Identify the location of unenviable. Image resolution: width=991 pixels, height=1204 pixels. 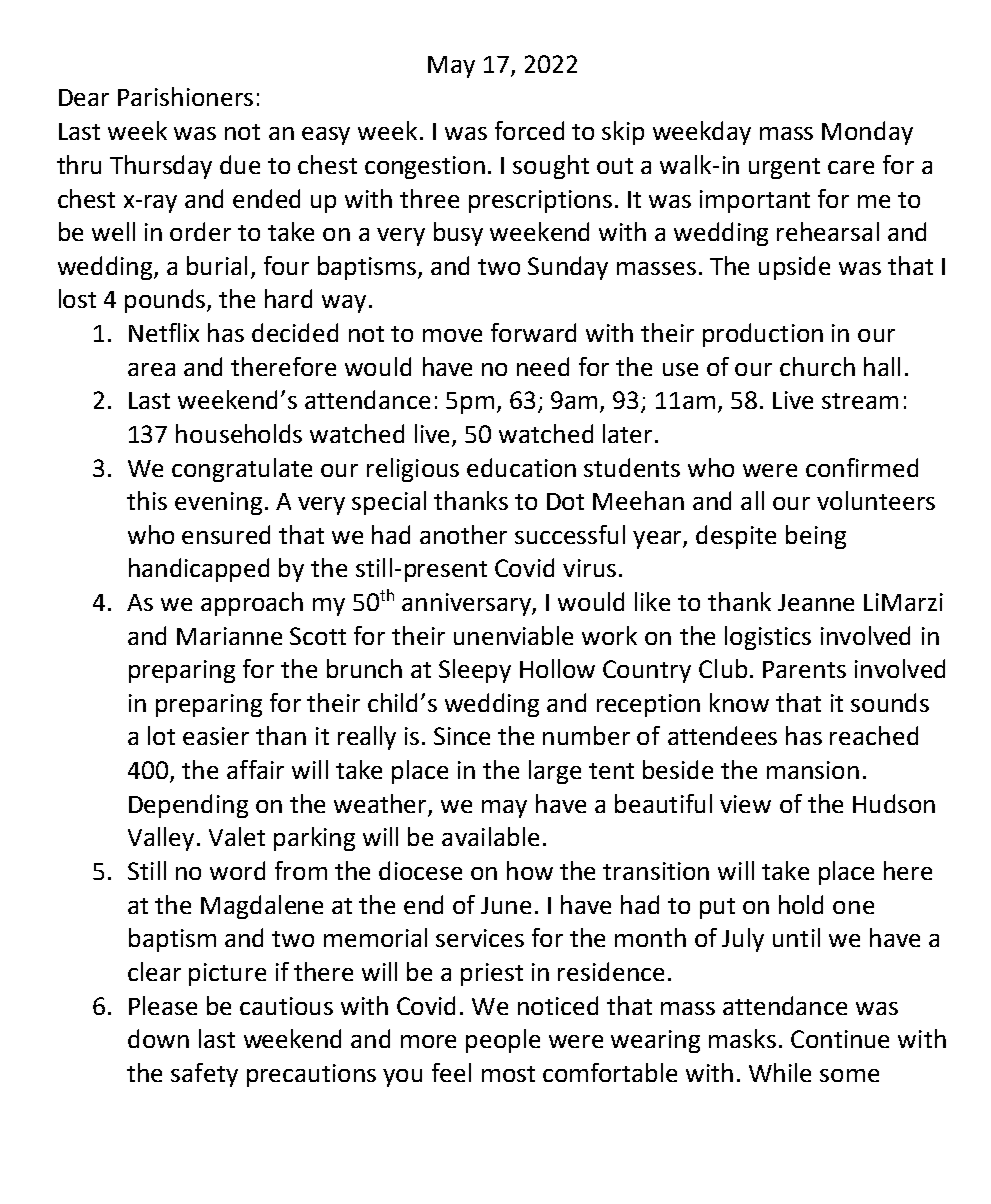
(513, 635).
